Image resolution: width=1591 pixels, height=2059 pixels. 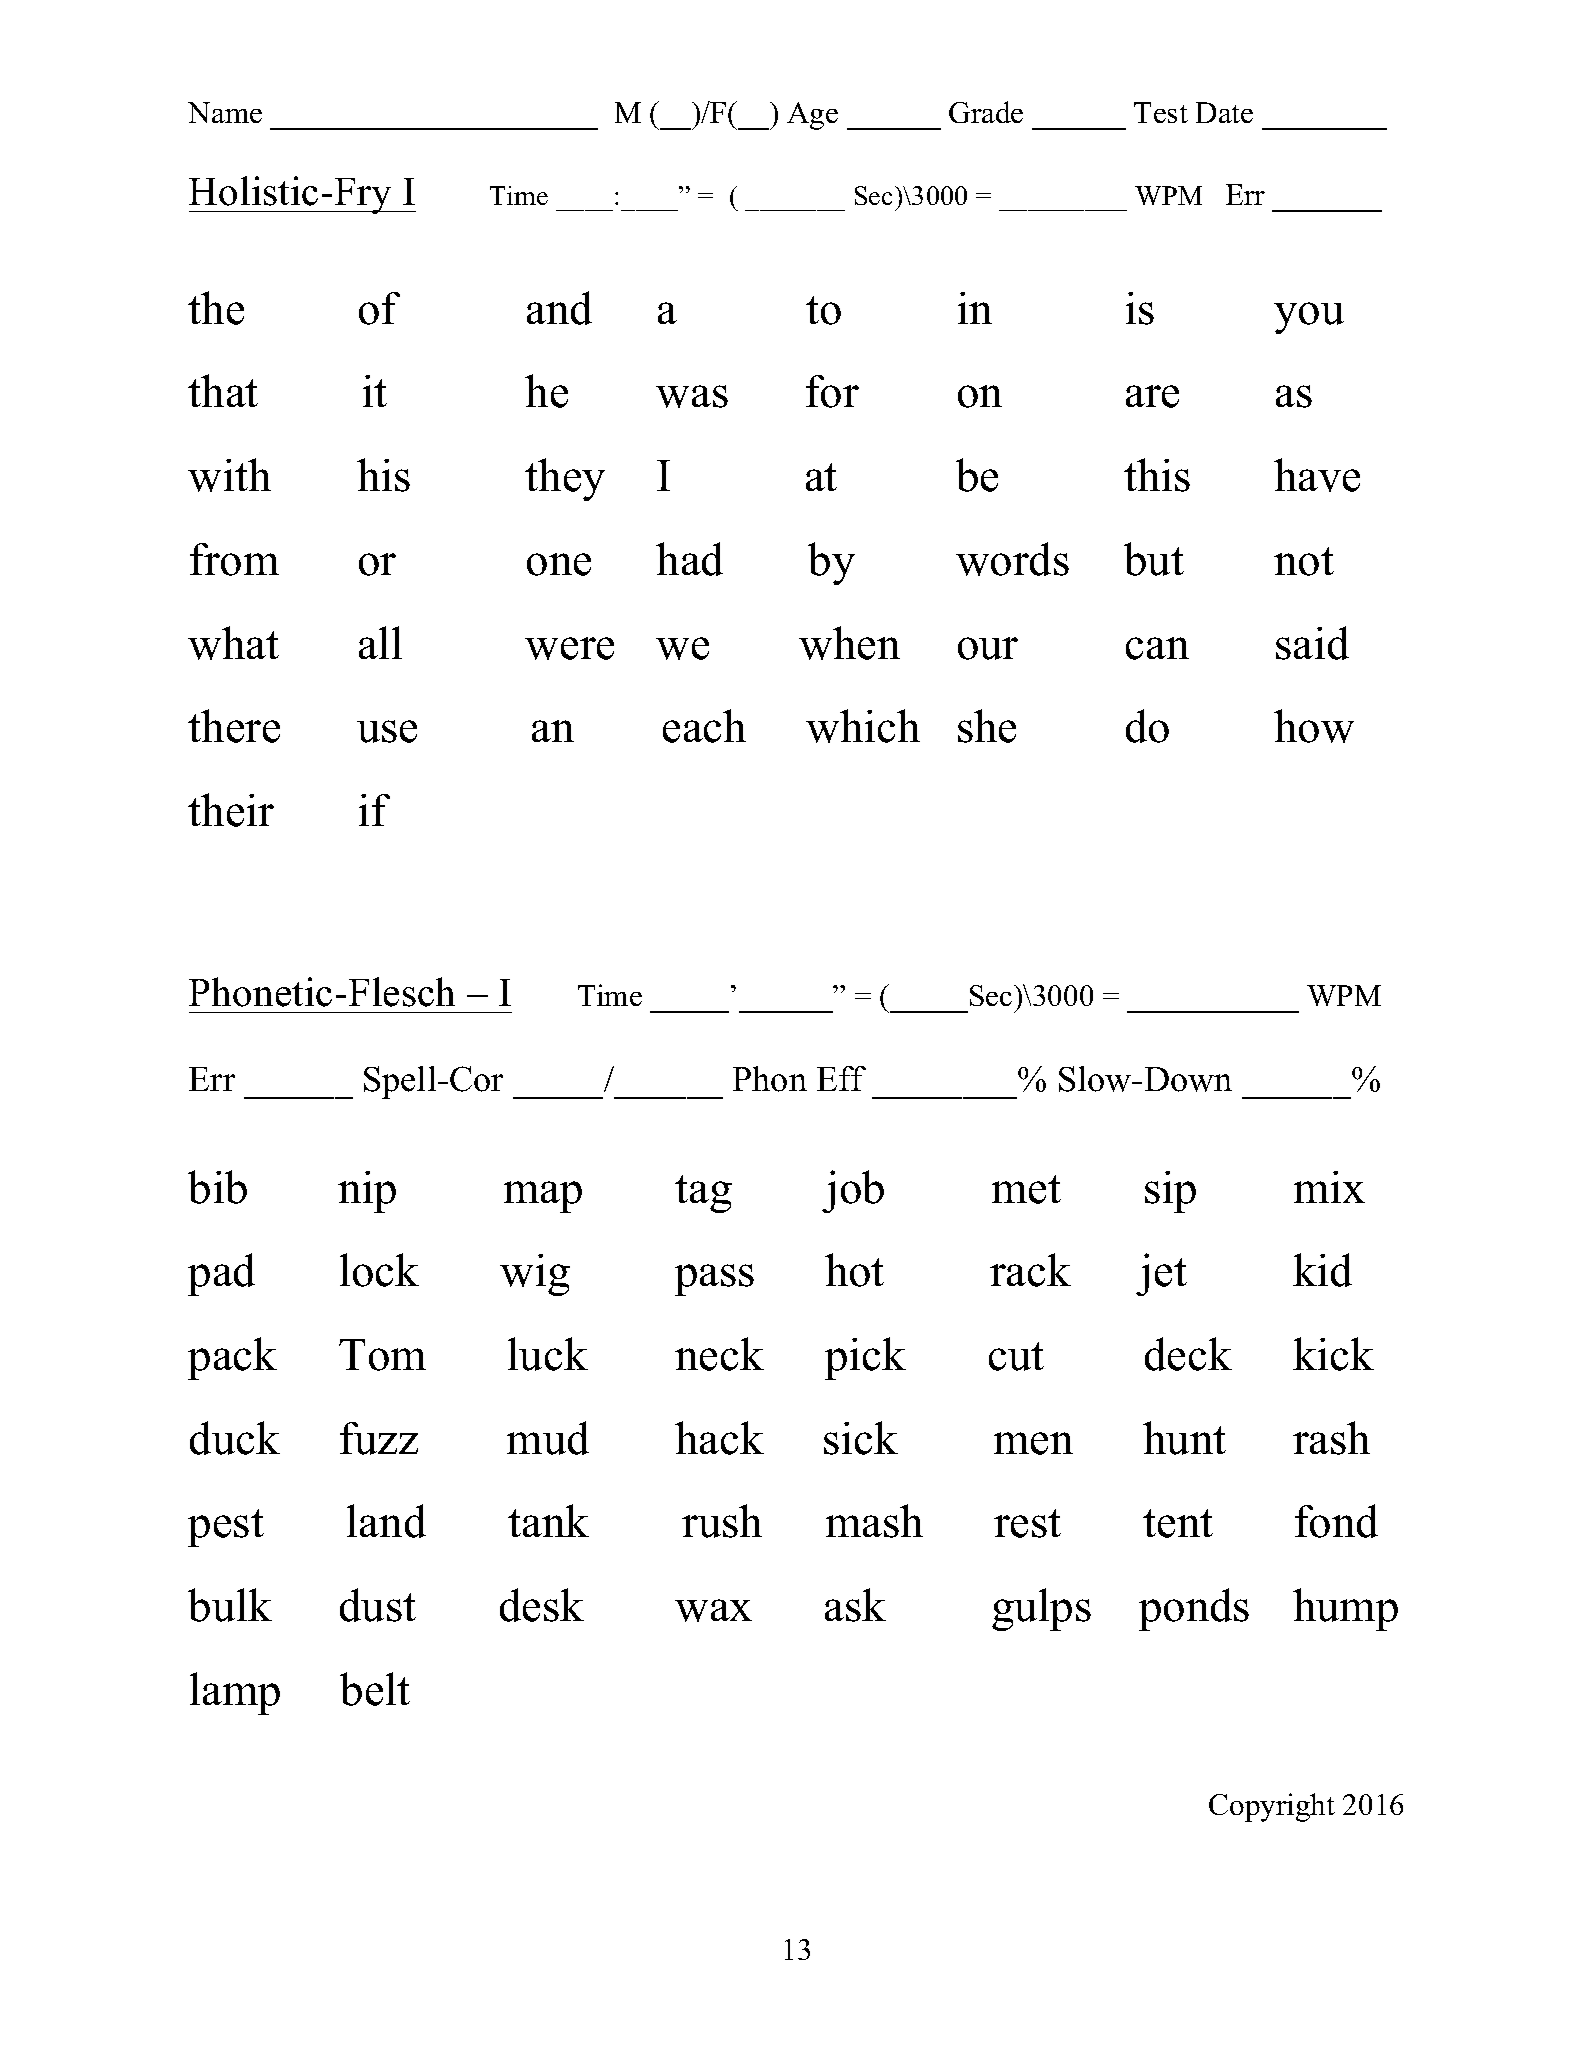 What do you see at coordinates (713, 1610) in the document?
I see `wax` at bounding box center [713, 1610].
